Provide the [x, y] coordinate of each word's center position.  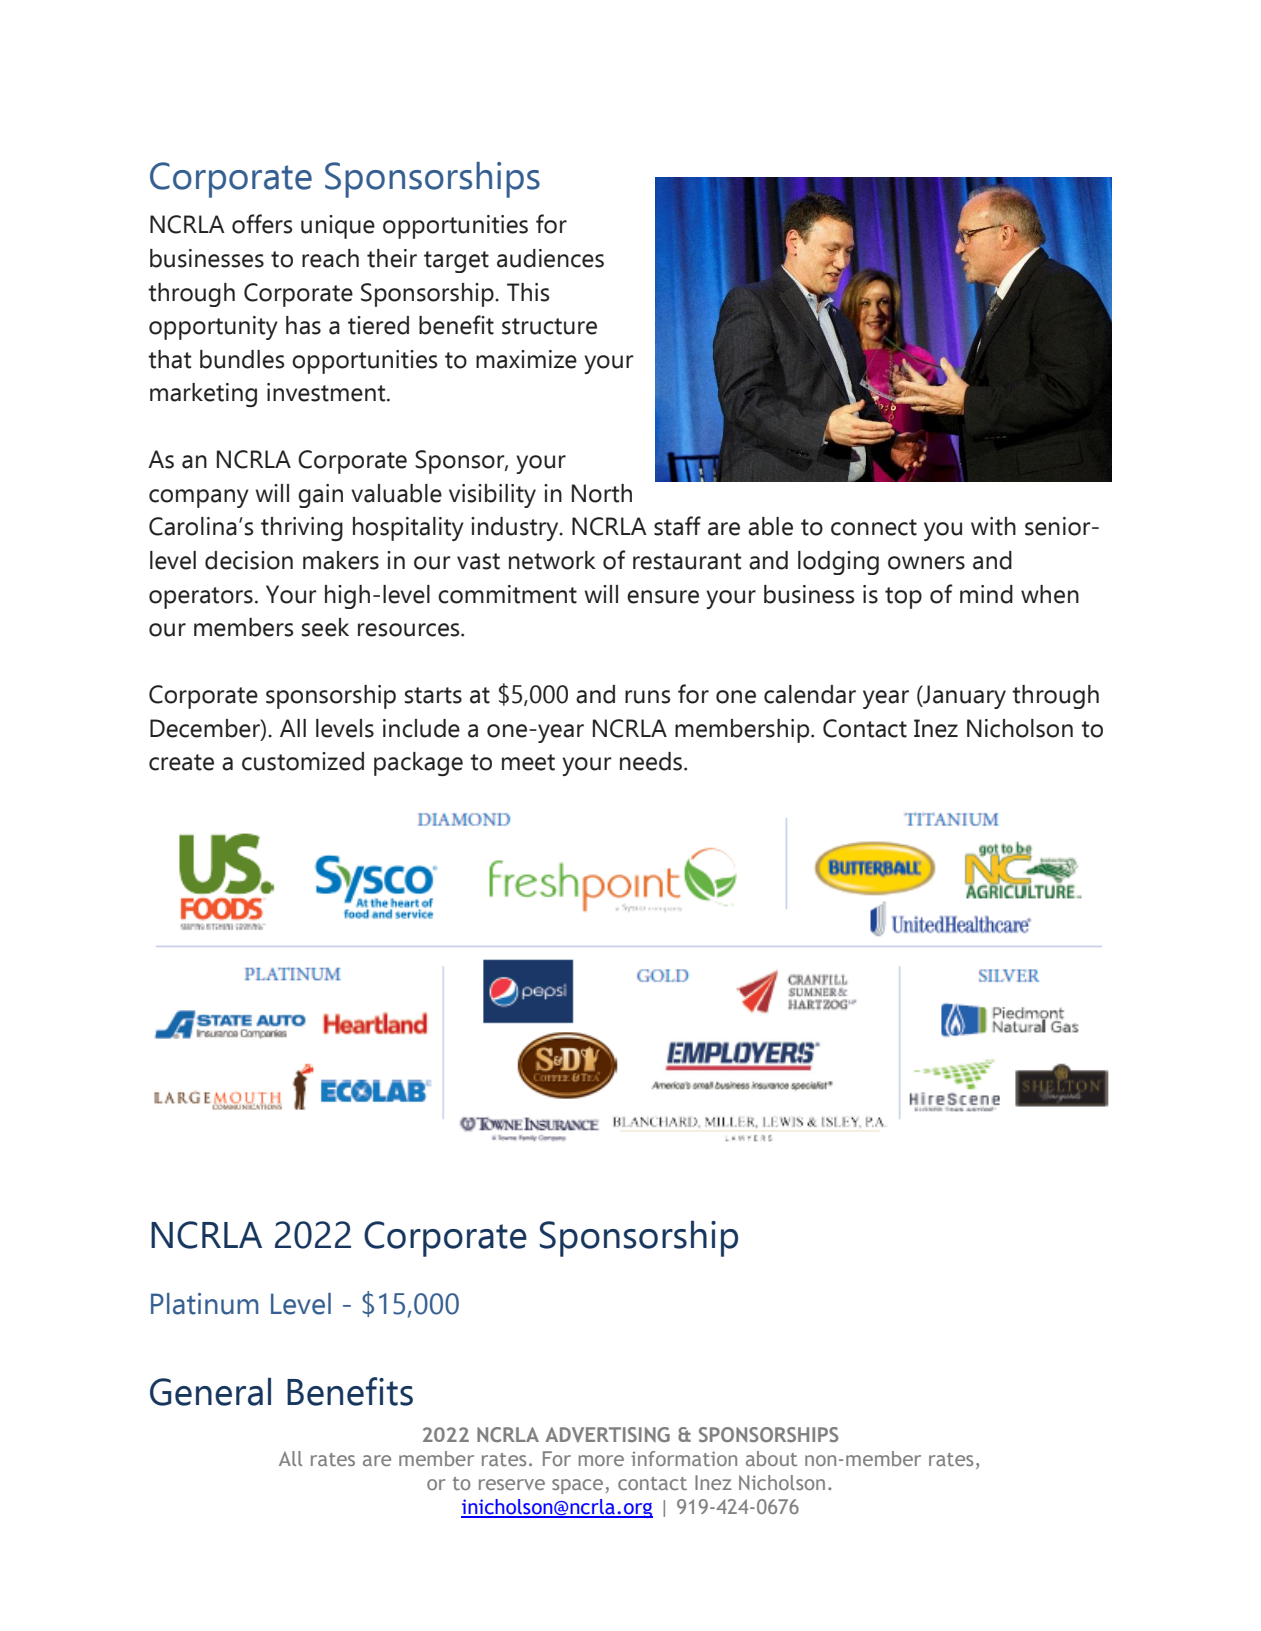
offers [262, 224]
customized [303, 761]
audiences [550, 258]
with [993, 526]
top [903, 598]
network [552, 560]
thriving [302, 529]
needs [652, 761]
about [771, 1458]
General [210, 1391]
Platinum [204, 1304]
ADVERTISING [607, 1434]
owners [926, 563]
